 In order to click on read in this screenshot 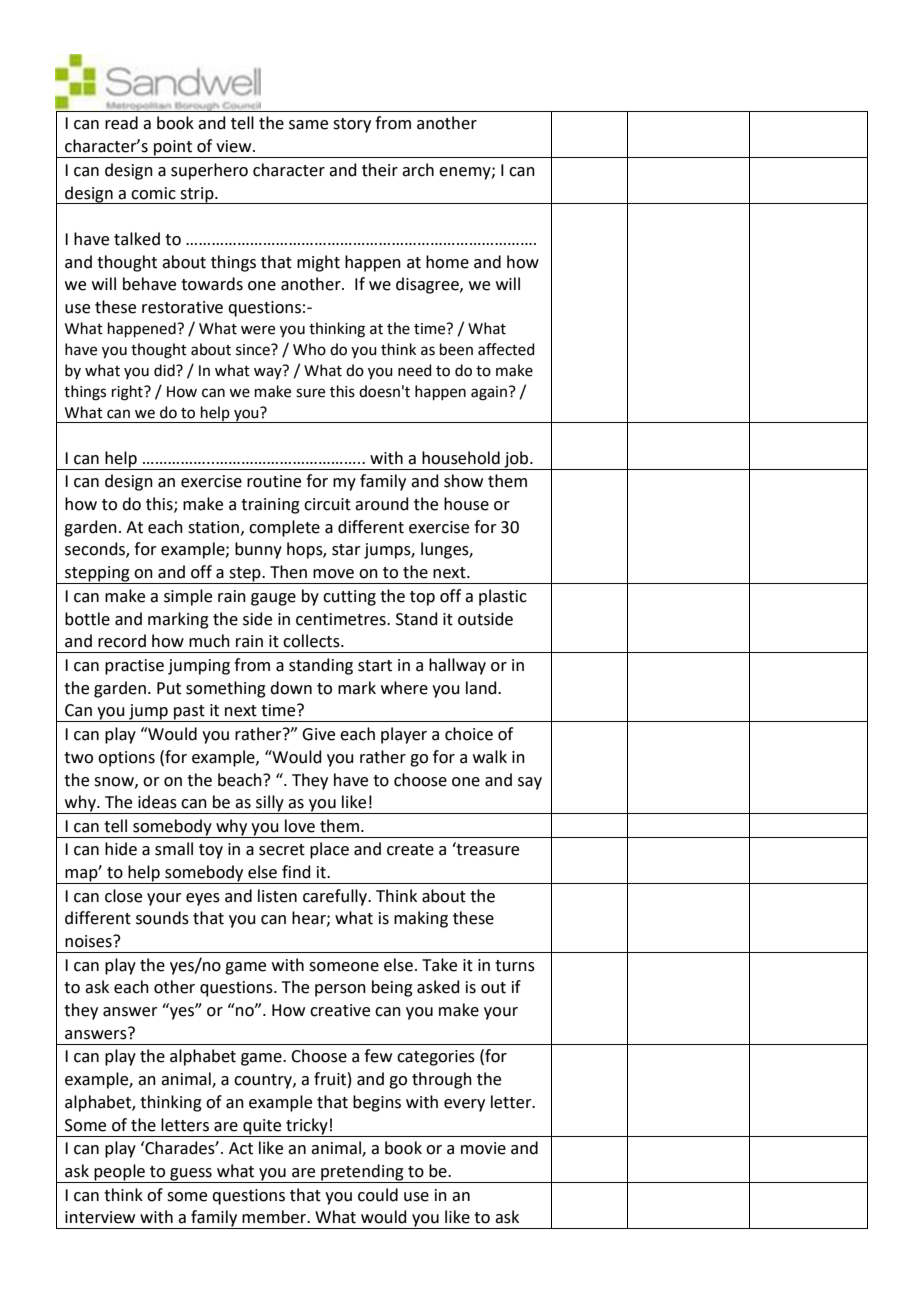, I will do `click(121, 123)`.
